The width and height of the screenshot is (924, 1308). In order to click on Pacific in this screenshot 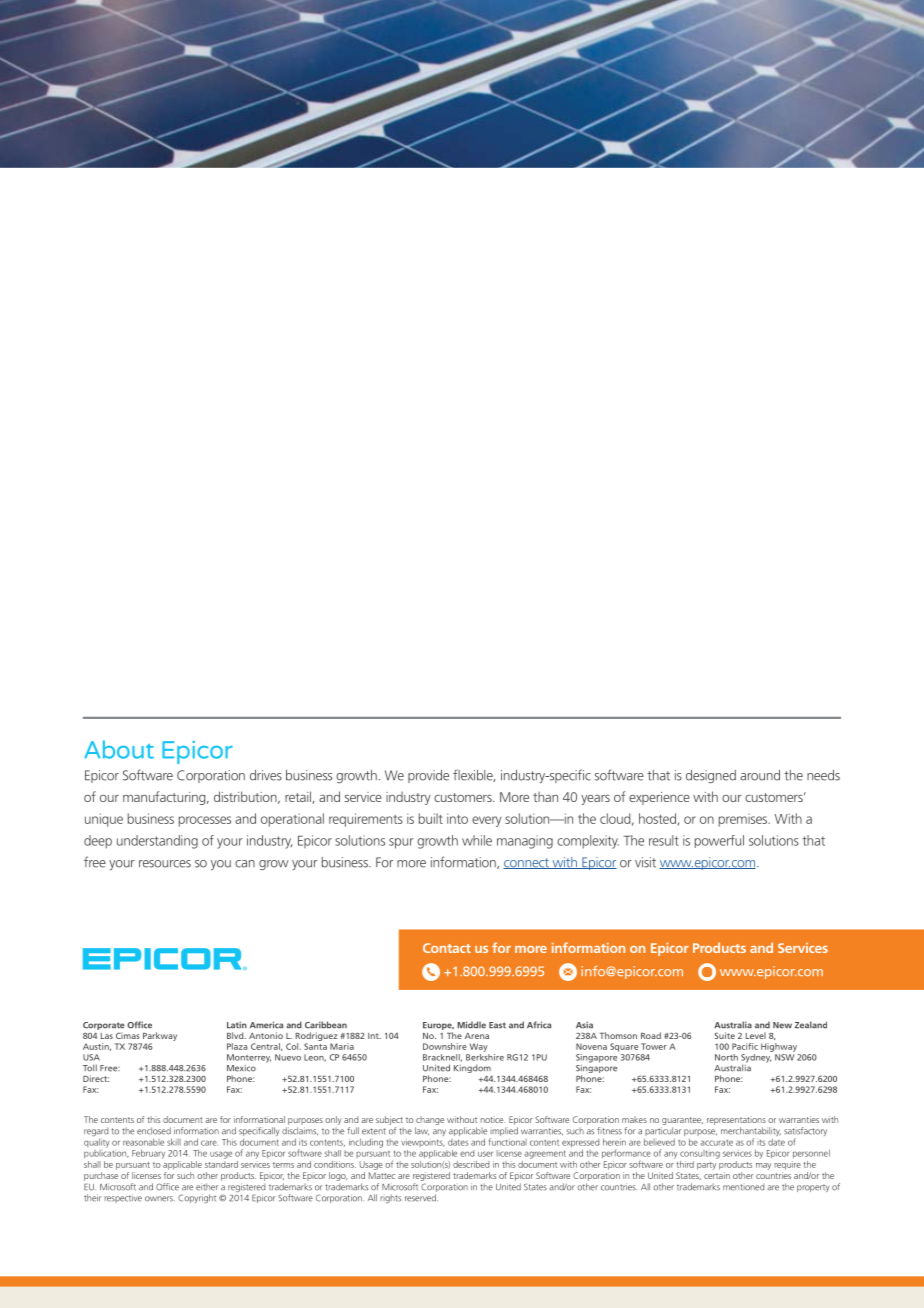, I will do `click(745, 1046)`.
